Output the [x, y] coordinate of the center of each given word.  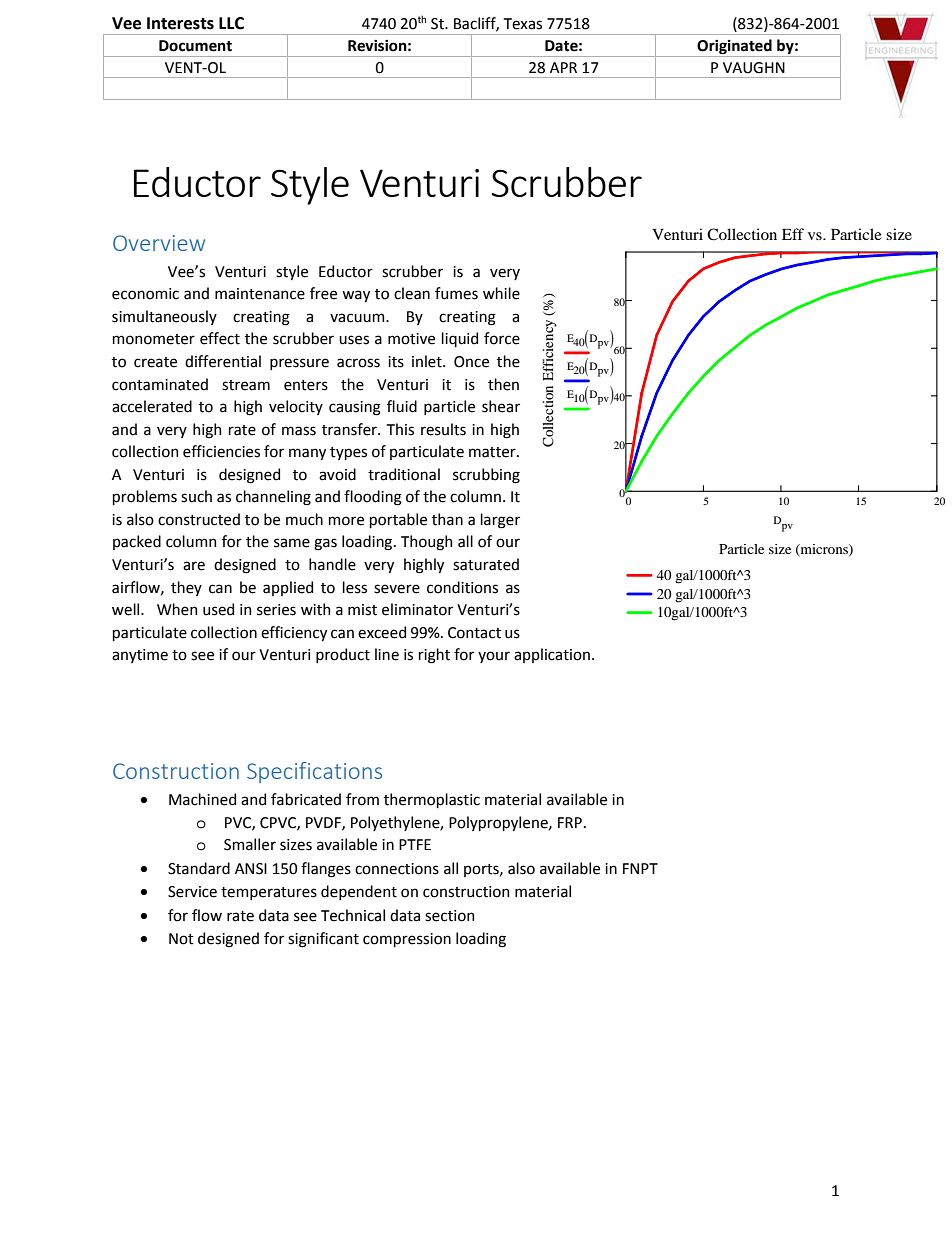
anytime [140, 656]
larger [500, 521]
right [434, 656]
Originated [734, 47]
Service [192, 892]
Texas [523, 24]
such [196, 496]
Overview [159, 243]
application [552, 655]
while [501, 293]
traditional [404, 474]
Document [195, 46]
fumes [456, 293]
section [449, 916]
